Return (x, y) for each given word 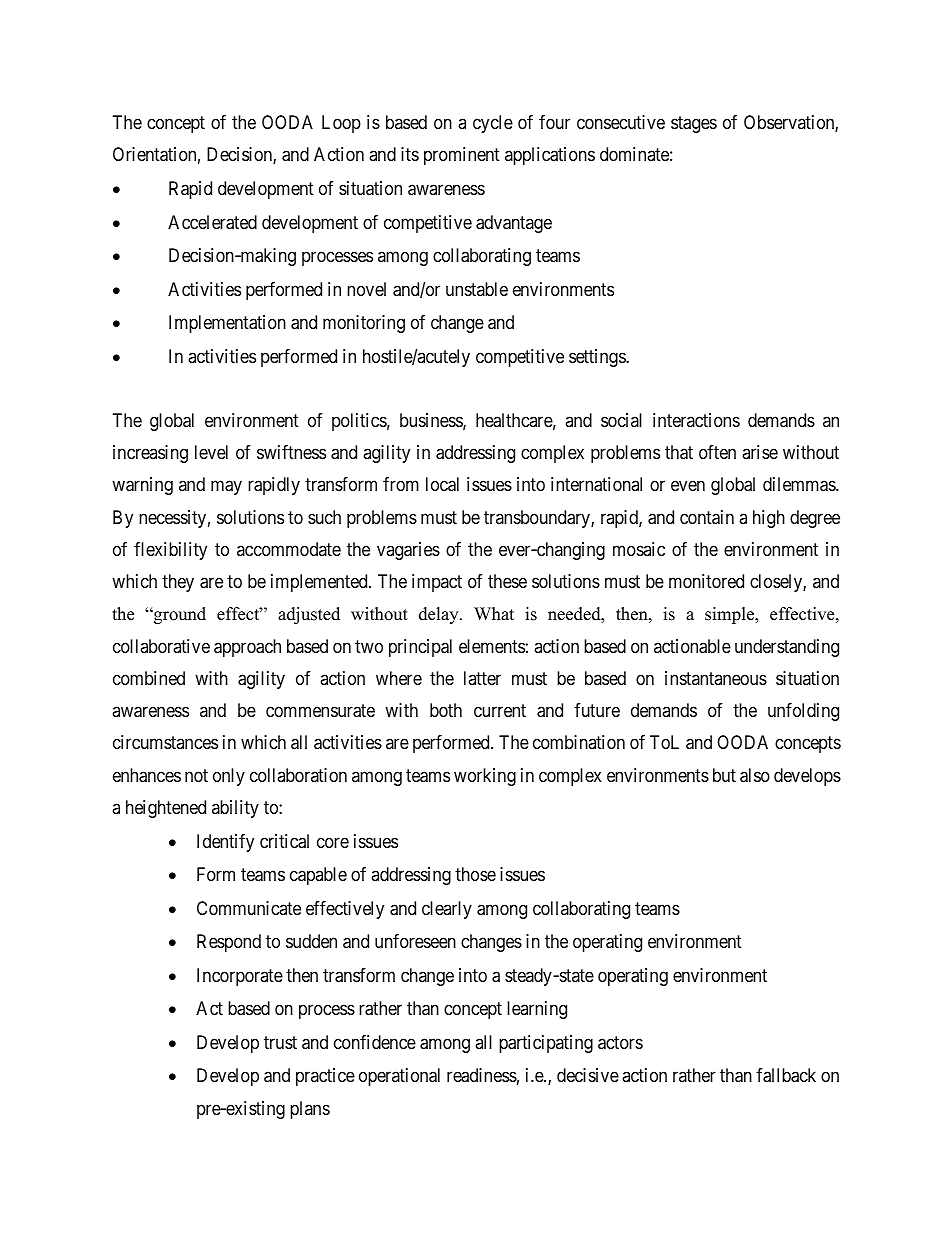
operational (399, 1077)
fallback (786, 1075)
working (485, 777)
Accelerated (212, 222)
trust (280, 1042)
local (442, 484)
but (724, 775)
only (229, 777)
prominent (462, 156)
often (717, 452)
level (211, 452)
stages (694, 124)
